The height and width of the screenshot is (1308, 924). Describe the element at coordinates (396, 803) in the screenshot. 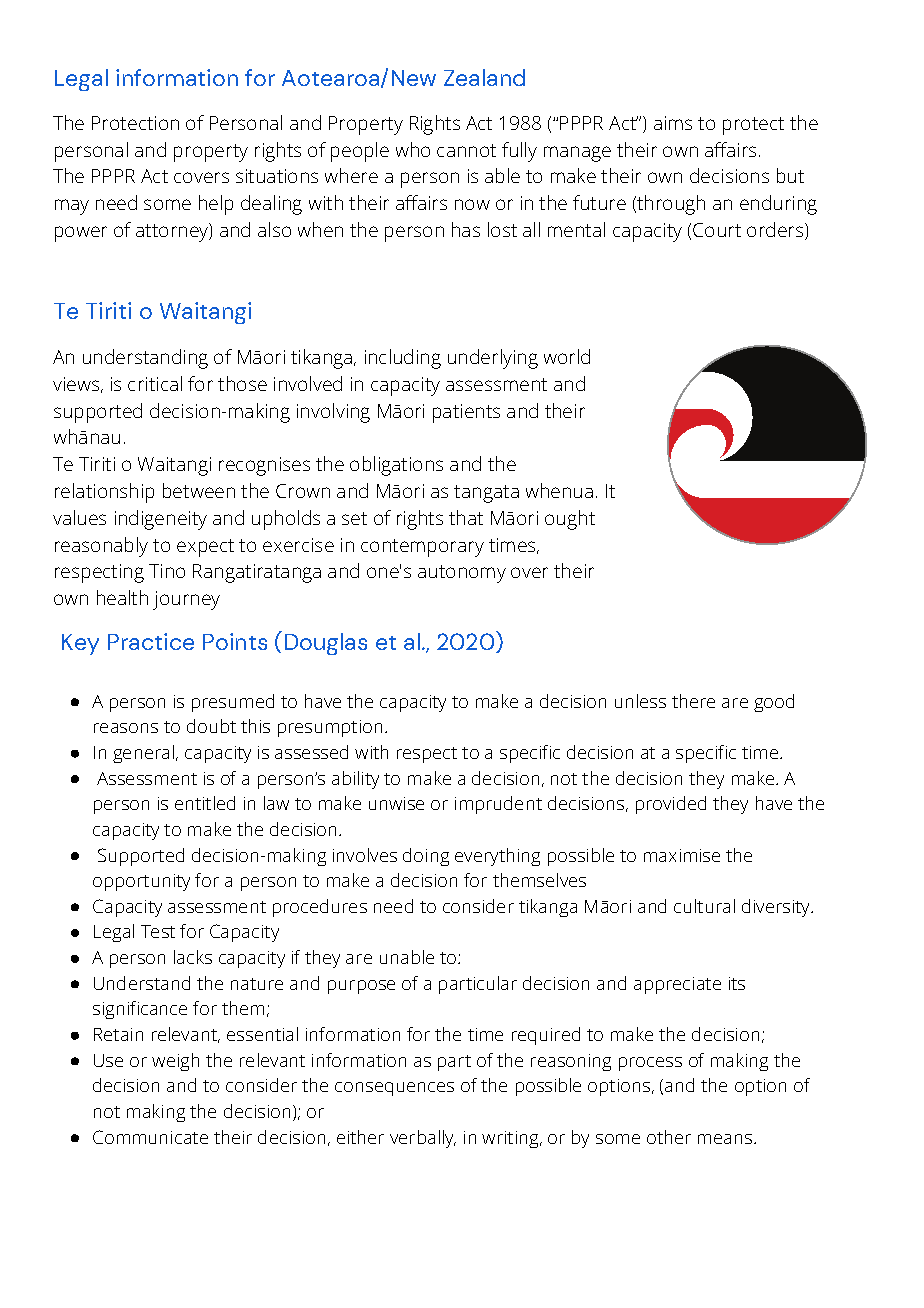

I see `unwise` at that location.
